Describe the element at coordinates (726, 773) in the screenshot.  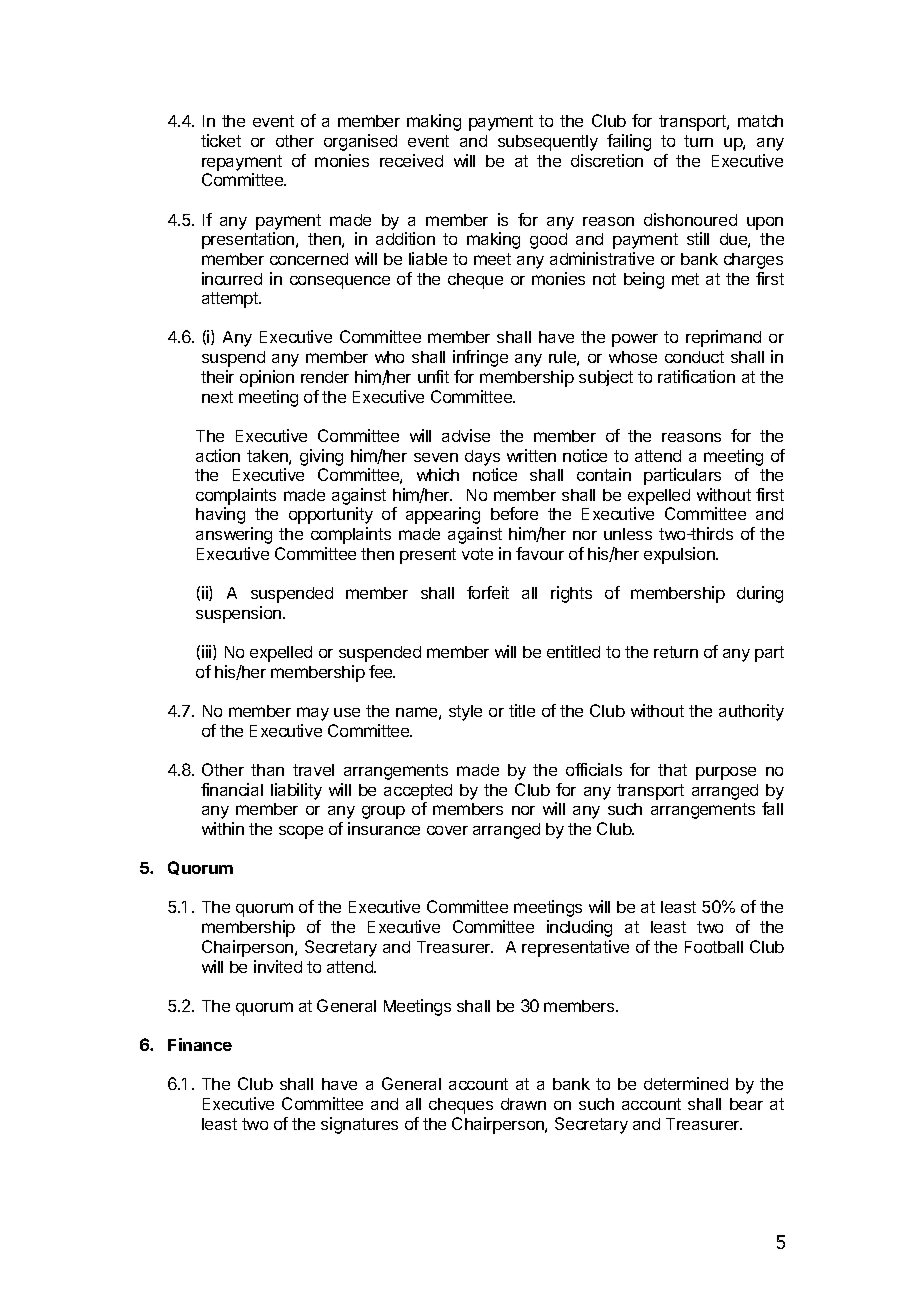
I see `purpose` at that location.
